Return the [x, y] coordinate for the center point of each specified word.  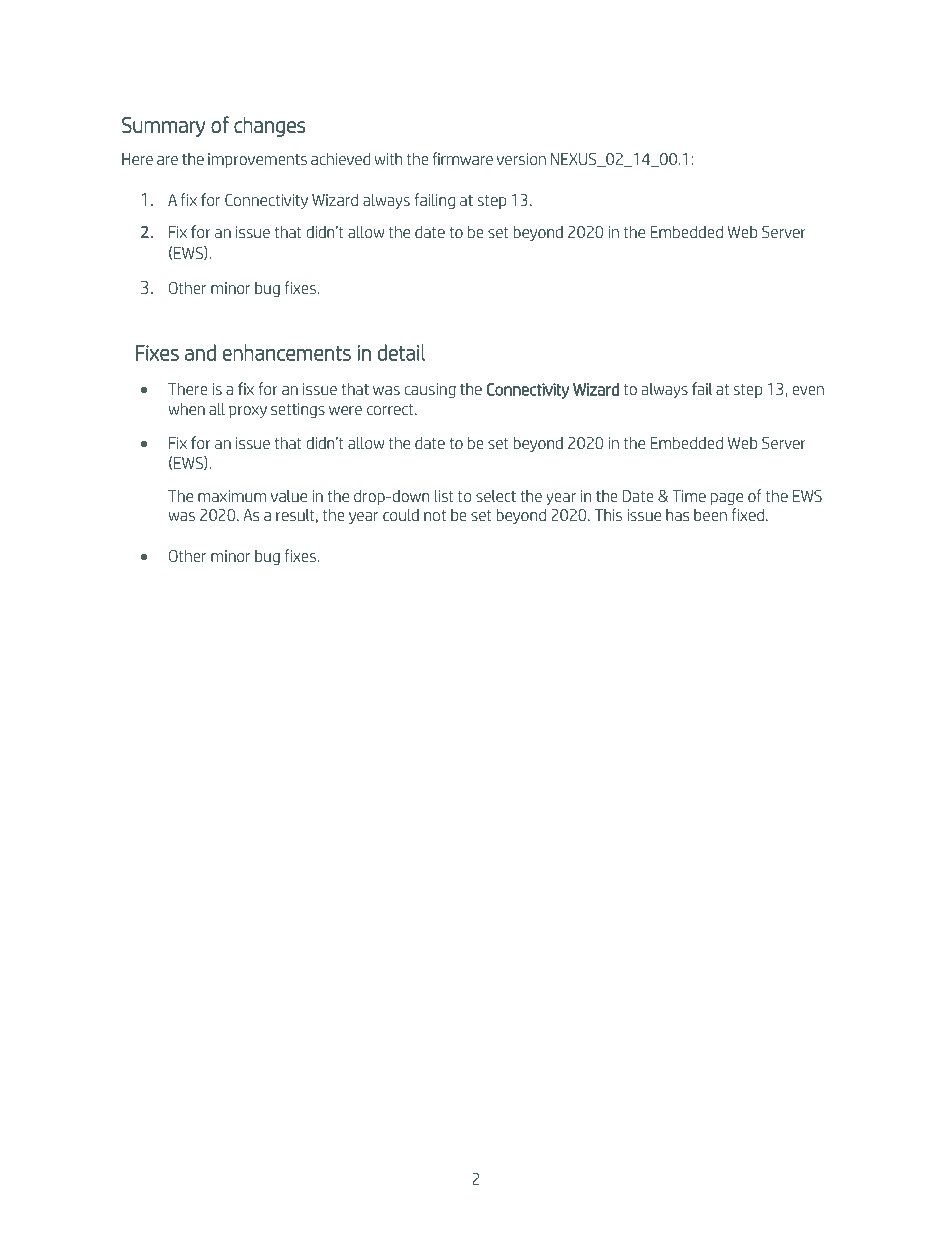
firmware [462, 158]
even [808, 390]
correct [391, 409]
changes [270, 126]
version [521, 159]
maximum [232, 496]
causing [430, 390]
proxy [248, 412]
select [496, 495]
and [200, 352]
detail [401, 352]
